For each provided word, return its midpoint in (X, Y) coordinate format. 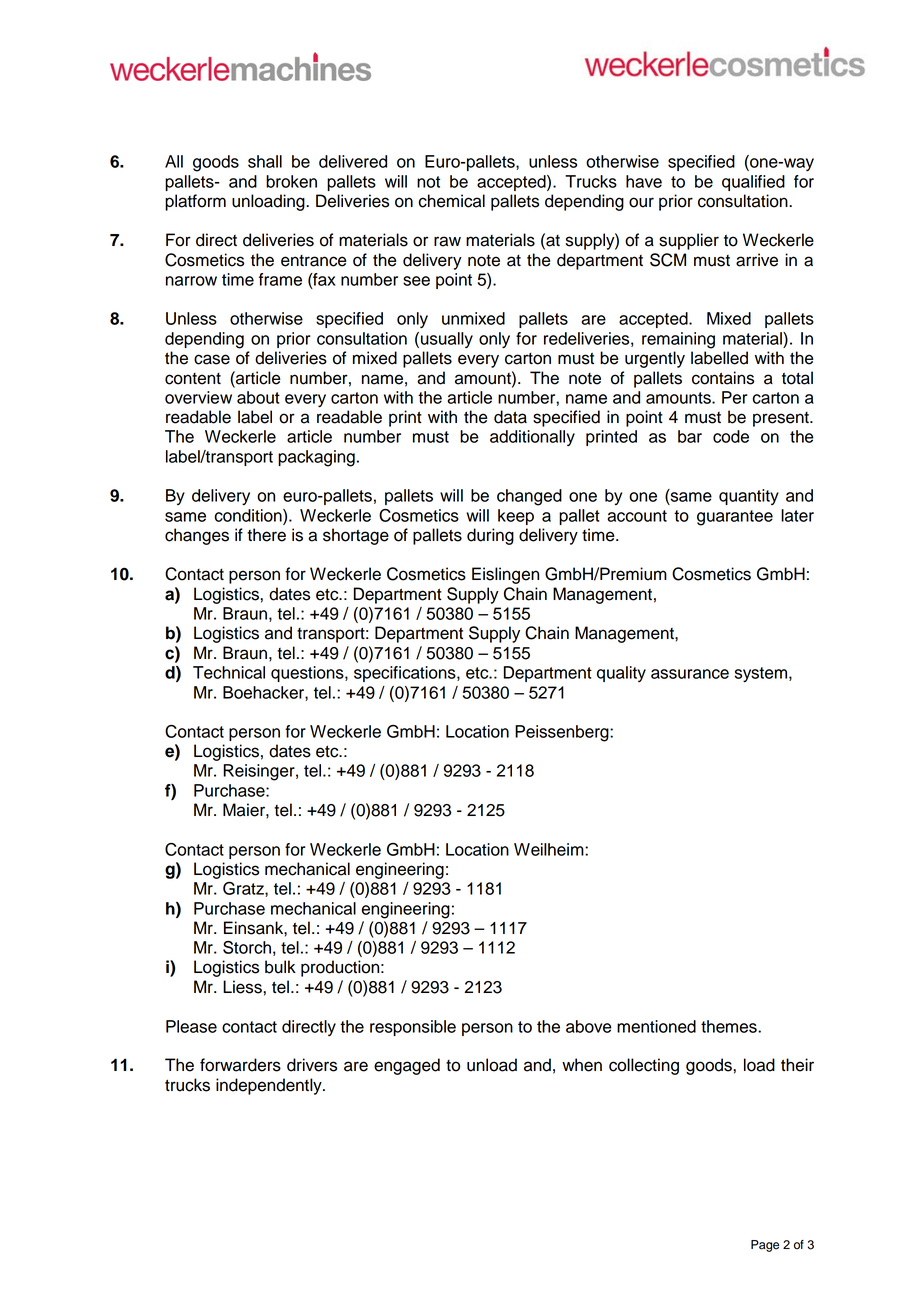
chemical (451, 201)
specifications (406, 674)
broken (291, 181)
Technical (229, 672)
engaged (407, 1066)
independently (270, 1086)
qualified (753, 183)
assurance (690, 674)
